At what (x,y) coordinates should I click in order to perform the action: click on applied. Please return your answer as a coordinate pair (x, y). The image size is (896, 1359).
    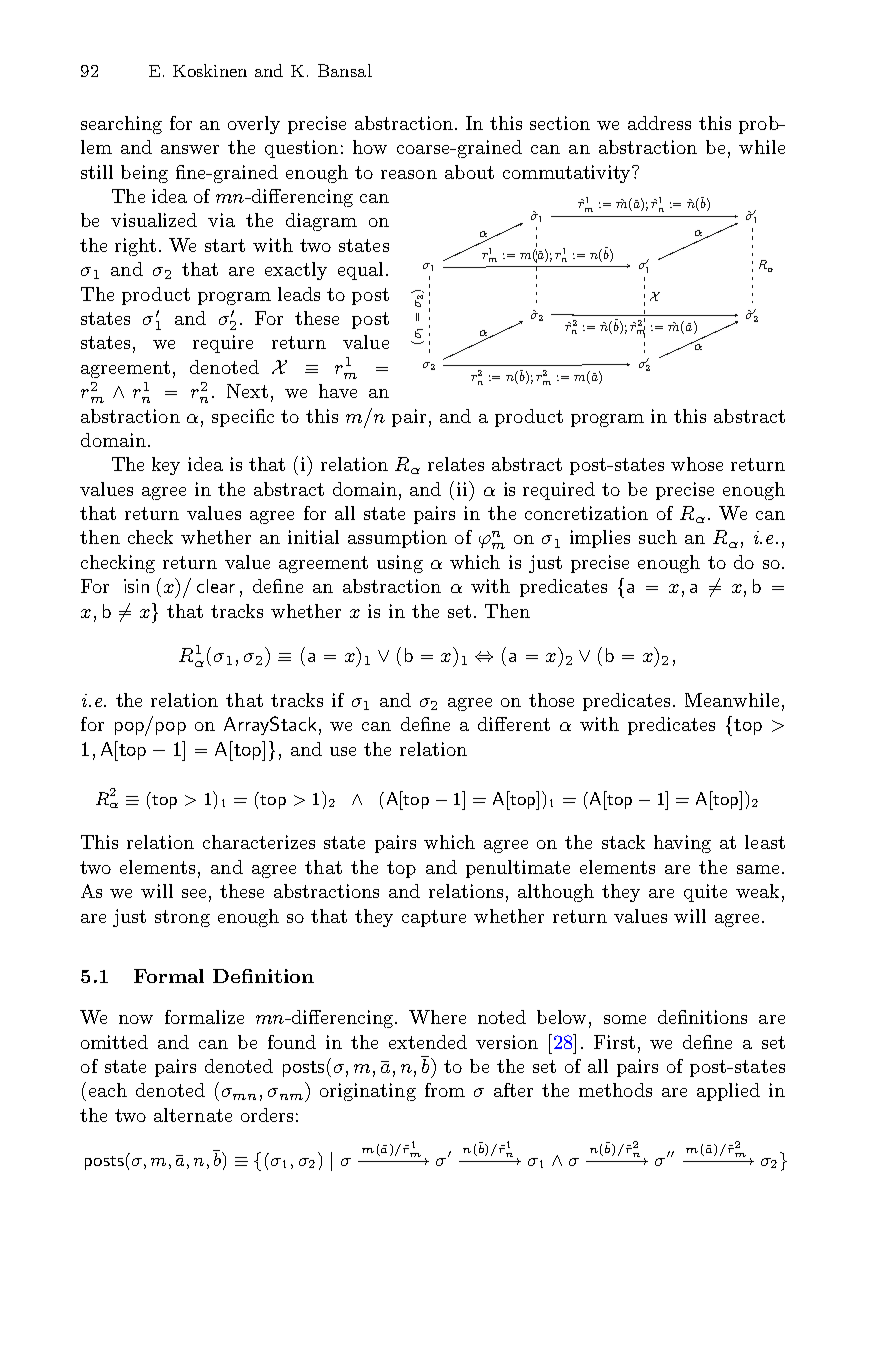
    Looking at the image, I should click on (728, 1092).
